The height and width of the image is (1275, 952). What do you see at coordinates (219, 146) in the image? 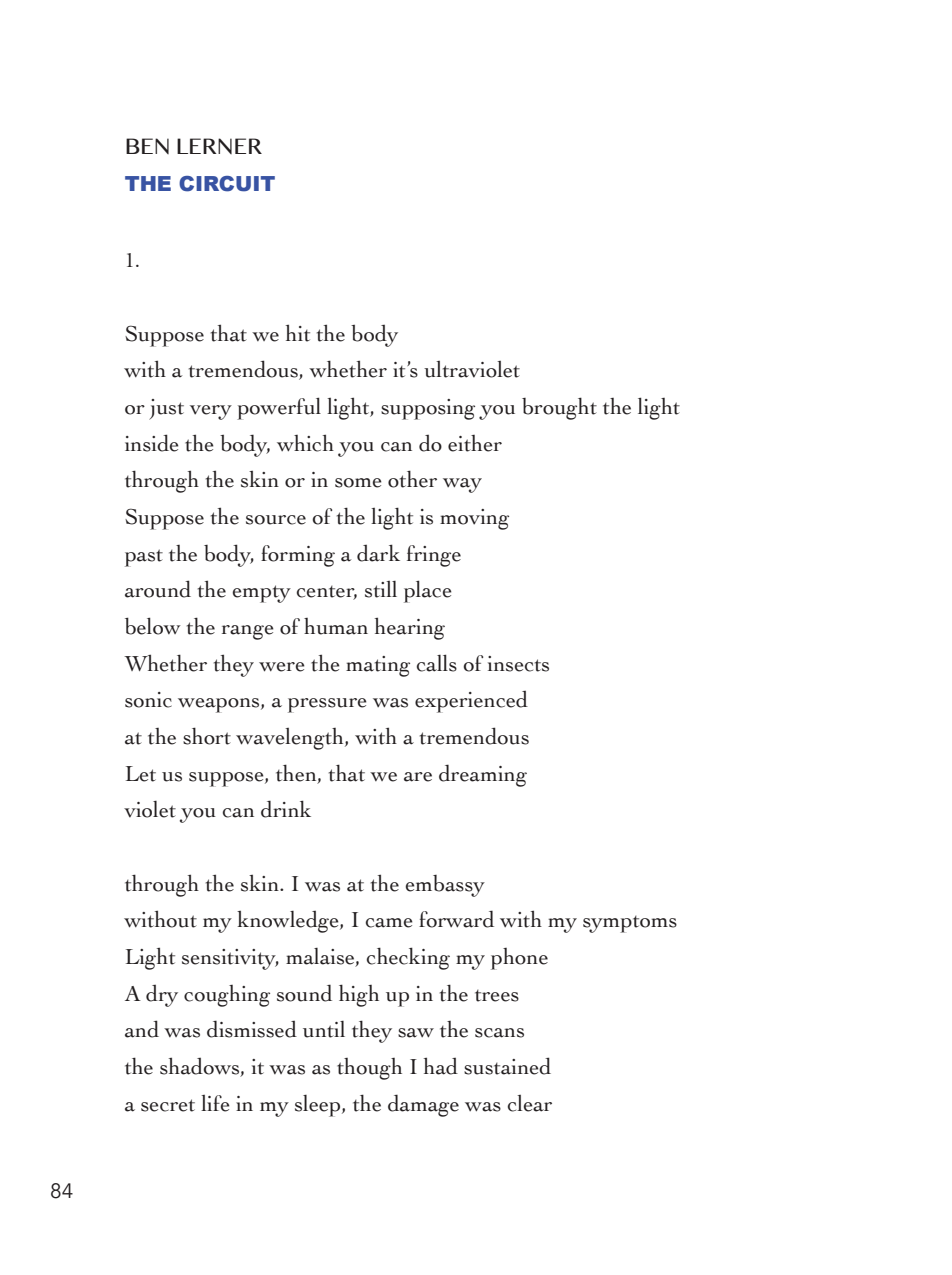
I see `LERNER` at bounding box center [219, 146].
